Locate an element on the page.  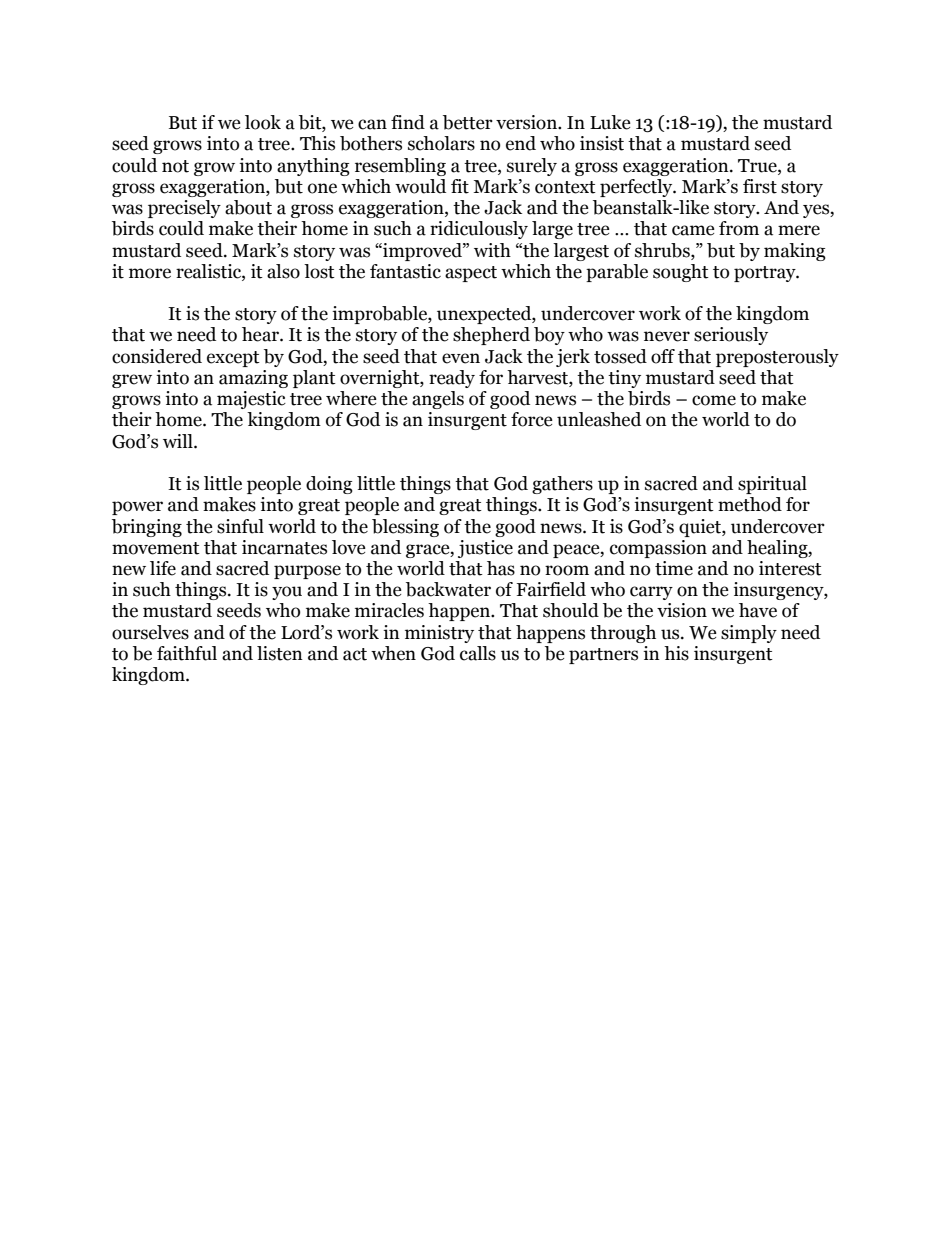
True is located at coordinates (758, 166).
